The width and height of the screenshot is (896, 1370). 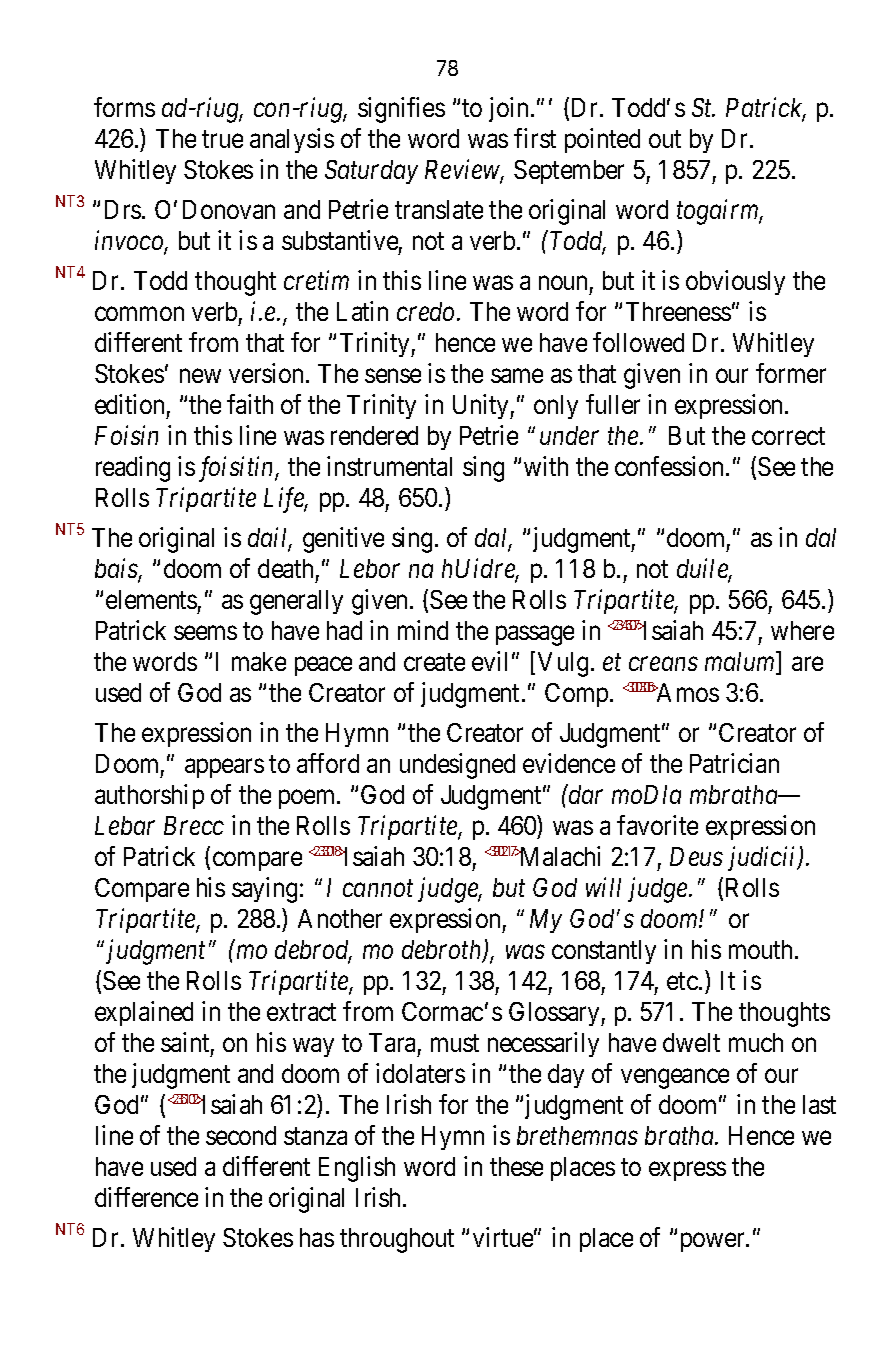 I want to click on true, so click(x=222, y=139).
